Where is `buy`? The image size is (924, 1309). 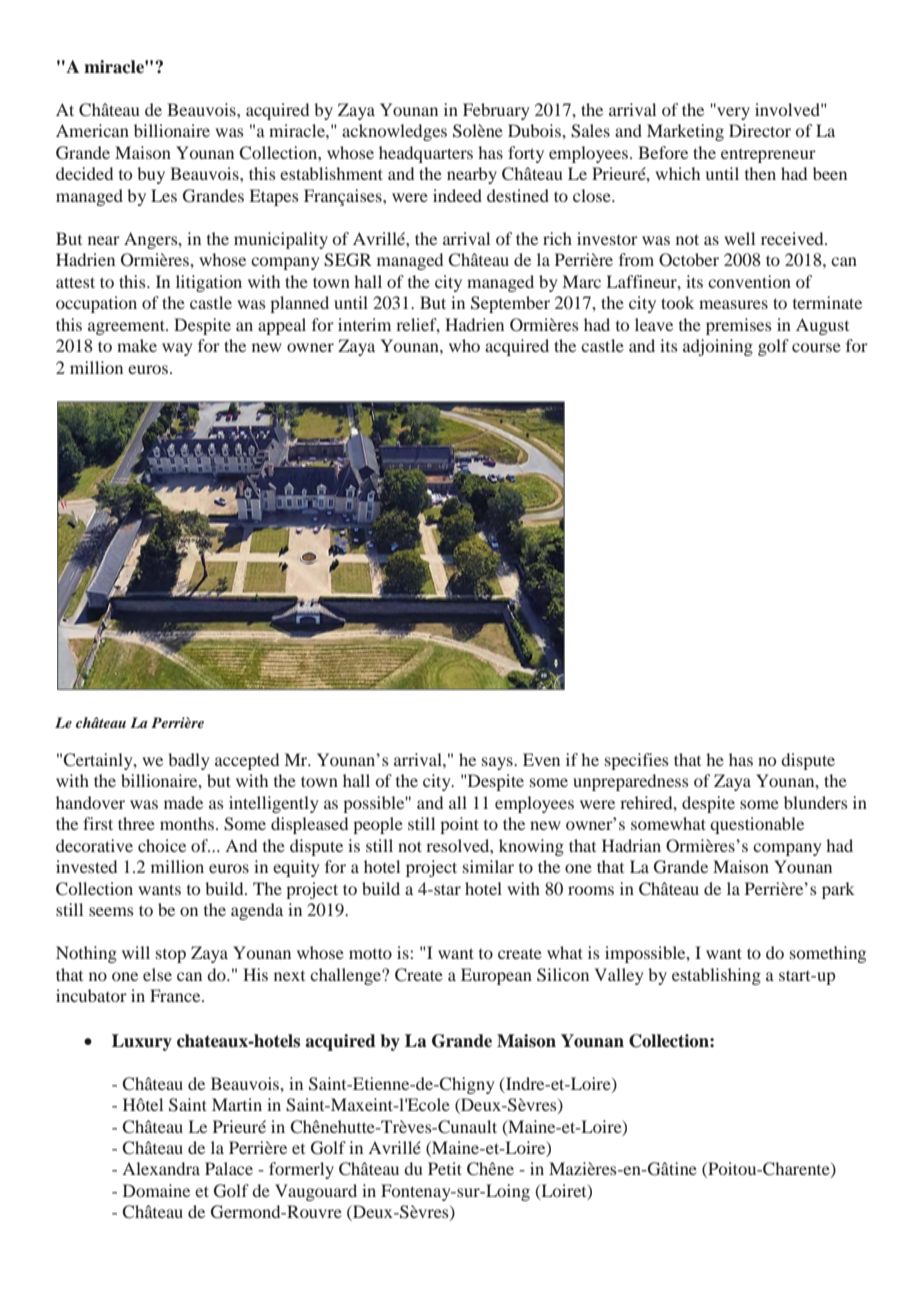
buy is located at coordinates (151, 175).
